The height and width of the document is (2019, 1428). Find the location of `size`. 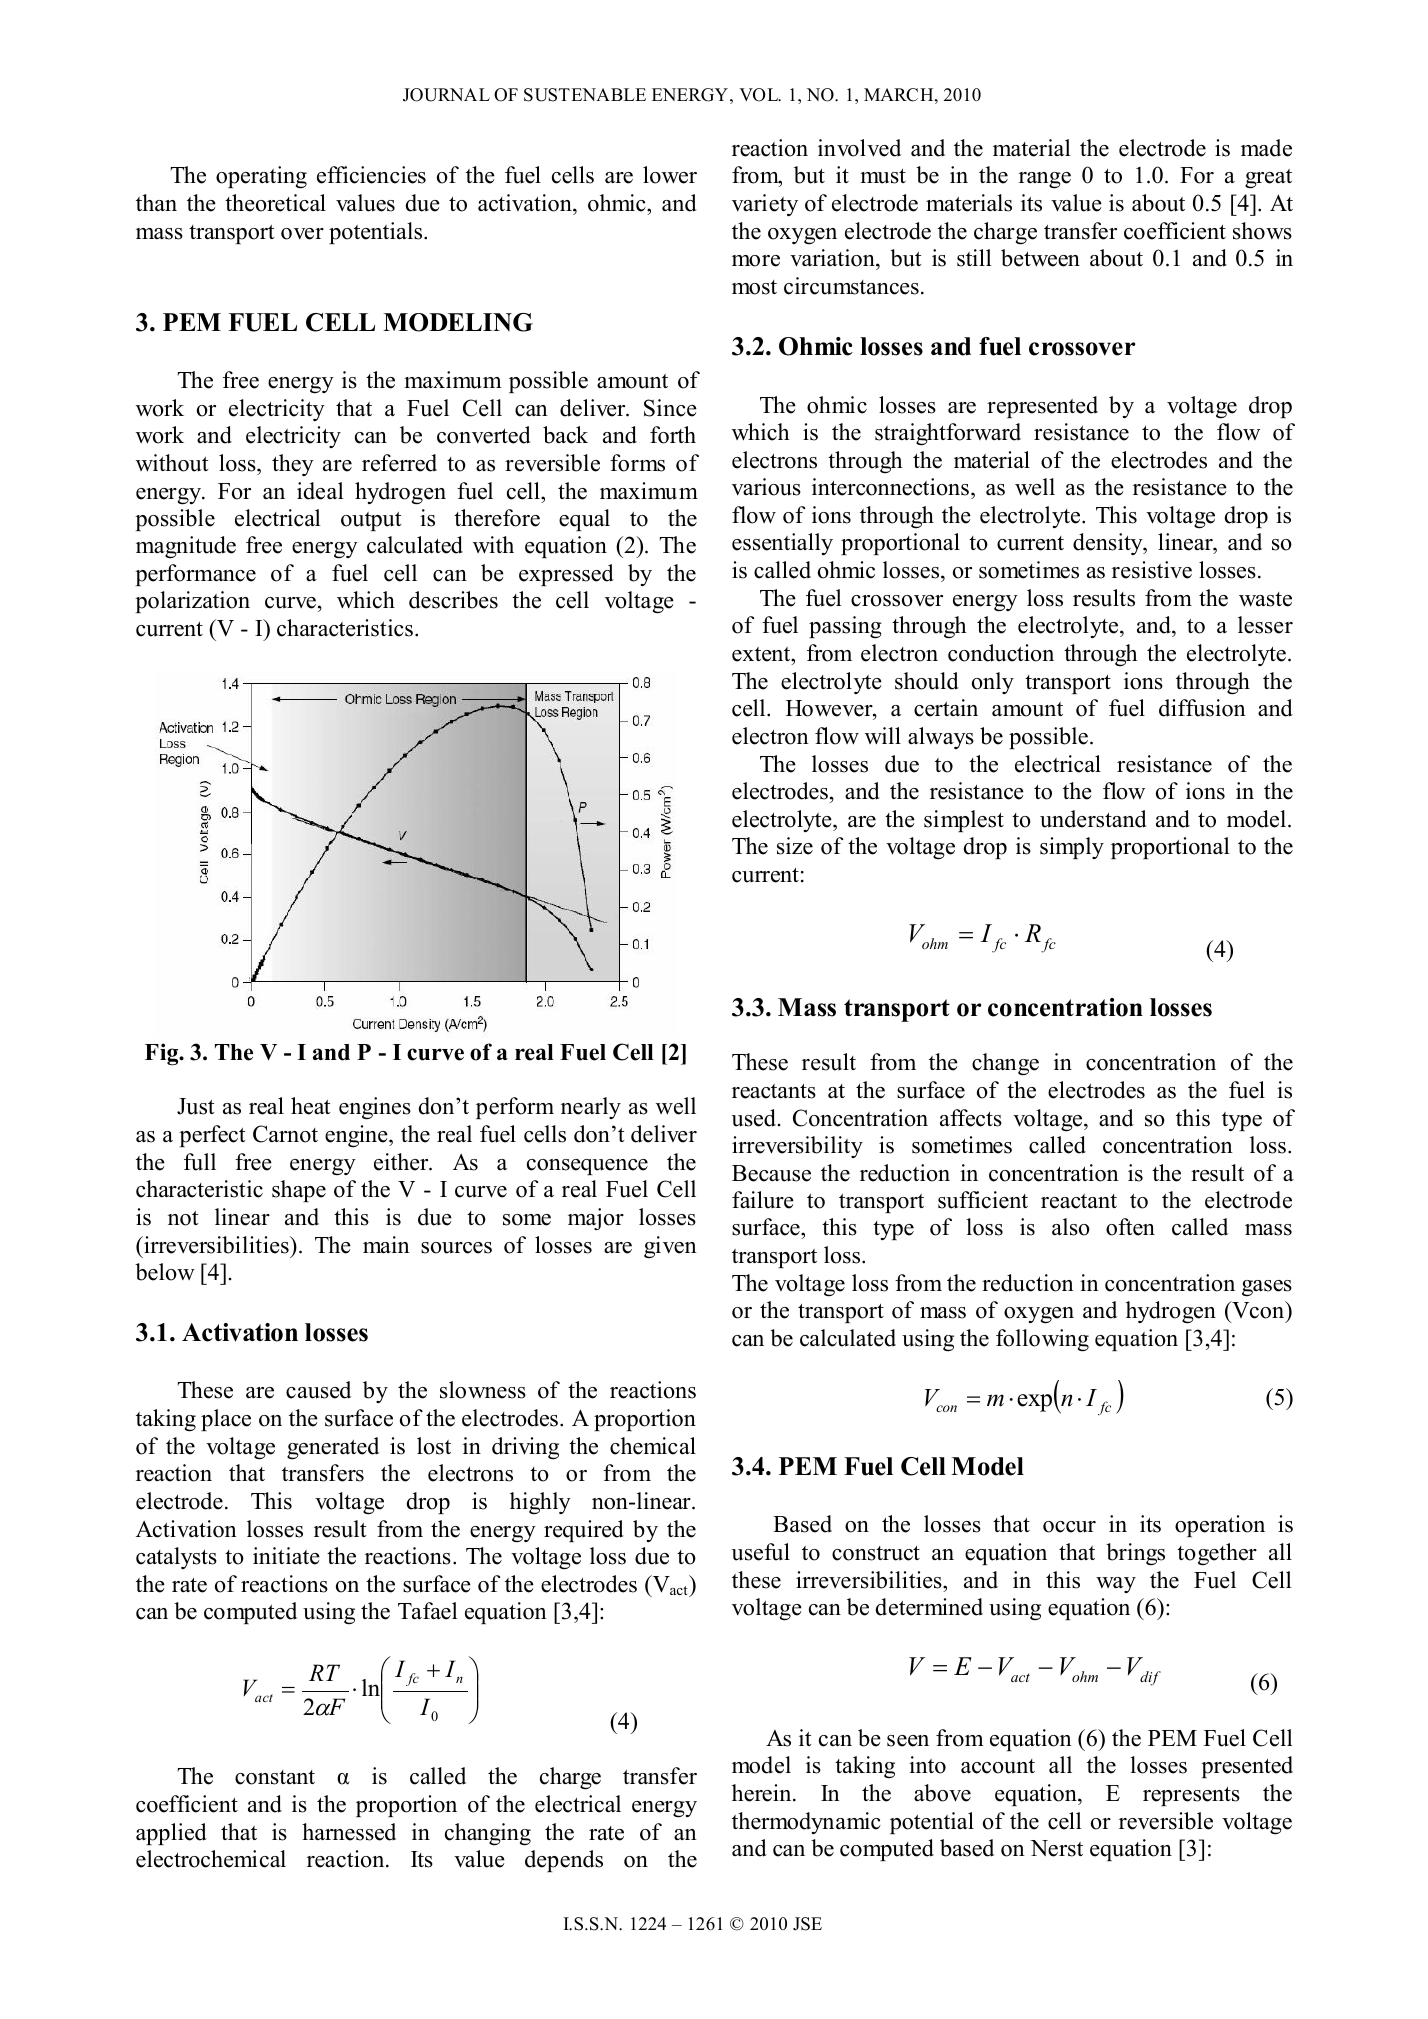

size is located at coordinates (795, 846).
